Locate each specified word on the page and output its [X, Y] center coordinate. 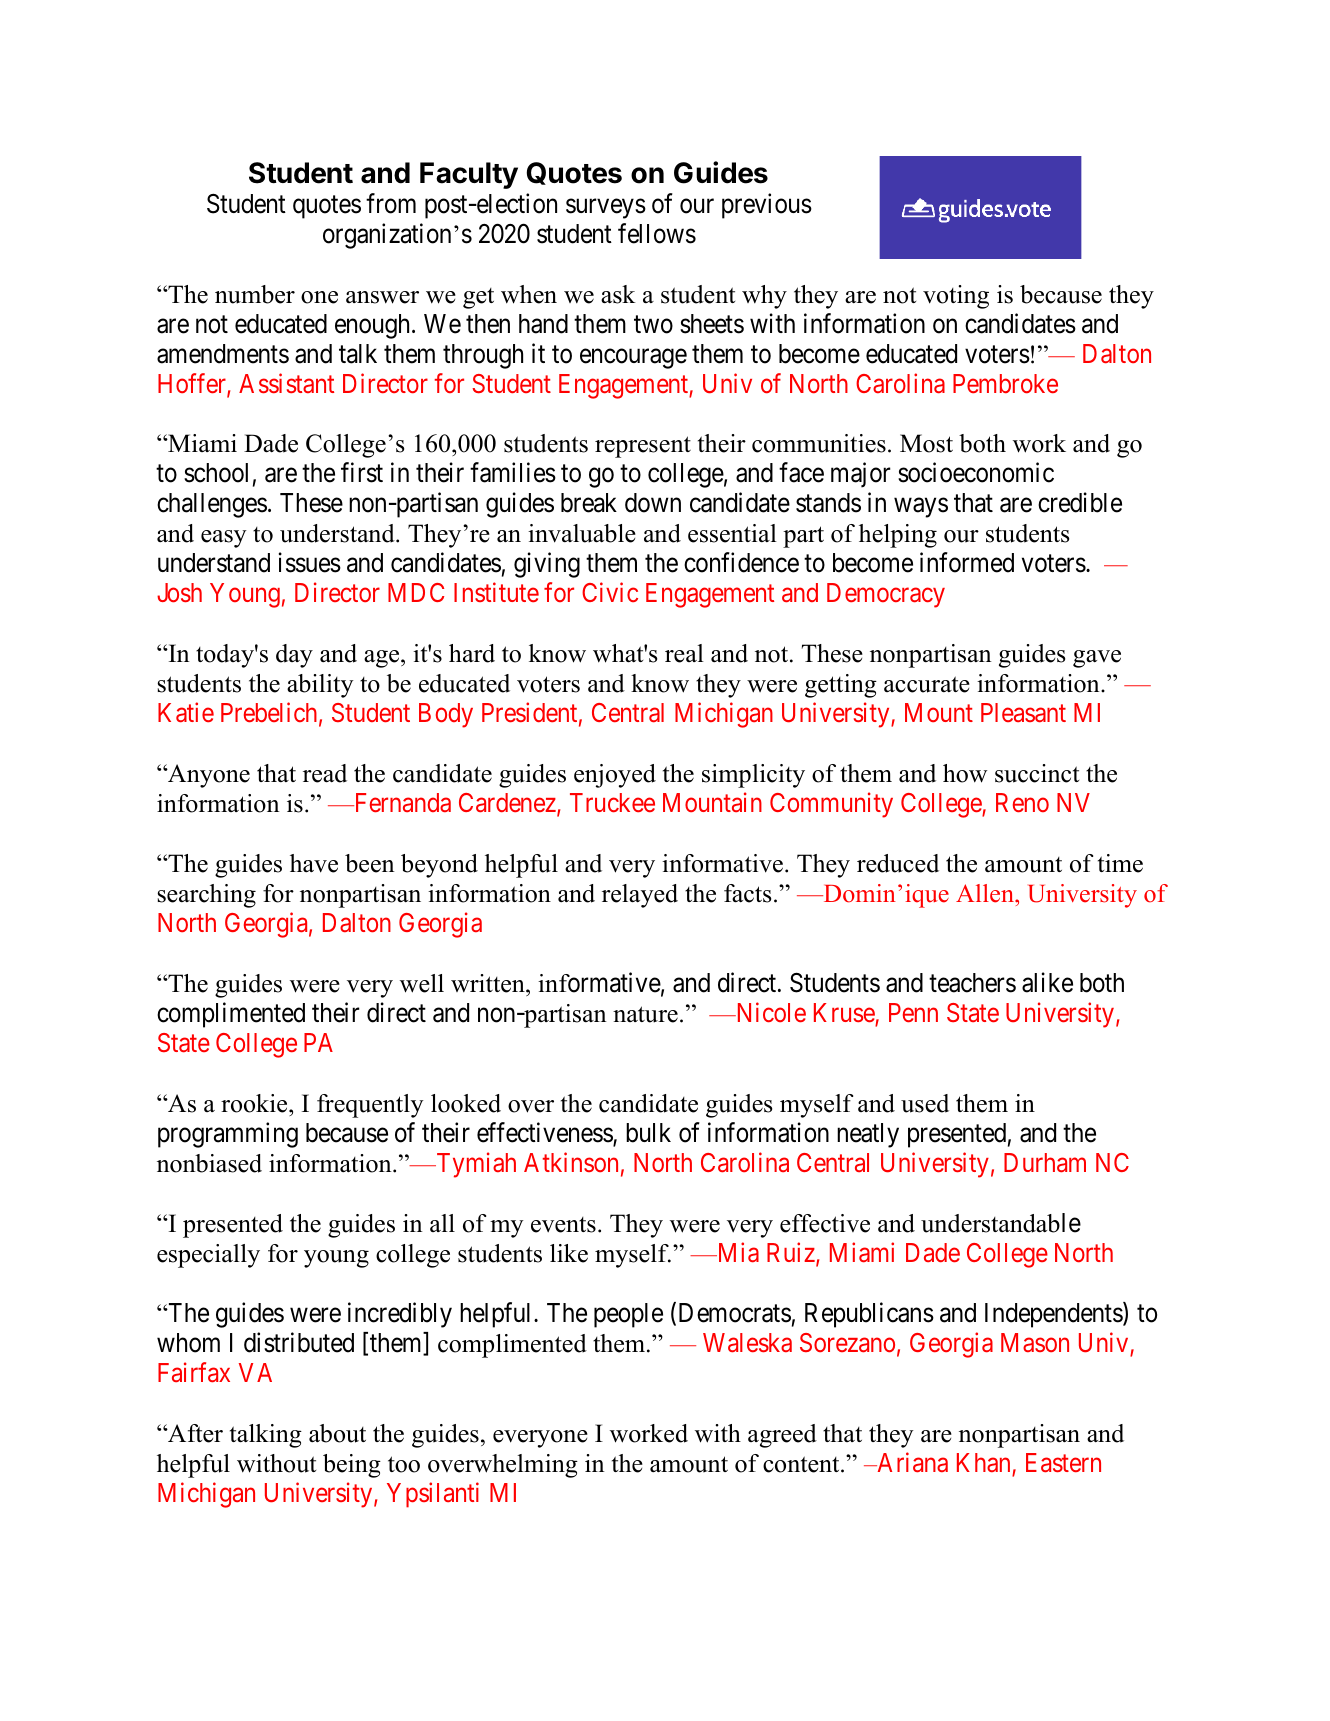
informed [967, 563]
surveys [606, 209]
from [391, 203]
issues [310, 563]
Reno [1022, 802]
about [337, 1433]
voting [956, 297]
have [314, 863]
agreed [782, 1436]
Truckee [612, 802]
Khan [983, 1462]
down [653, 503]
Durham [1045, 1163]
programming [228, 1135]
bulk [648, 1133]
